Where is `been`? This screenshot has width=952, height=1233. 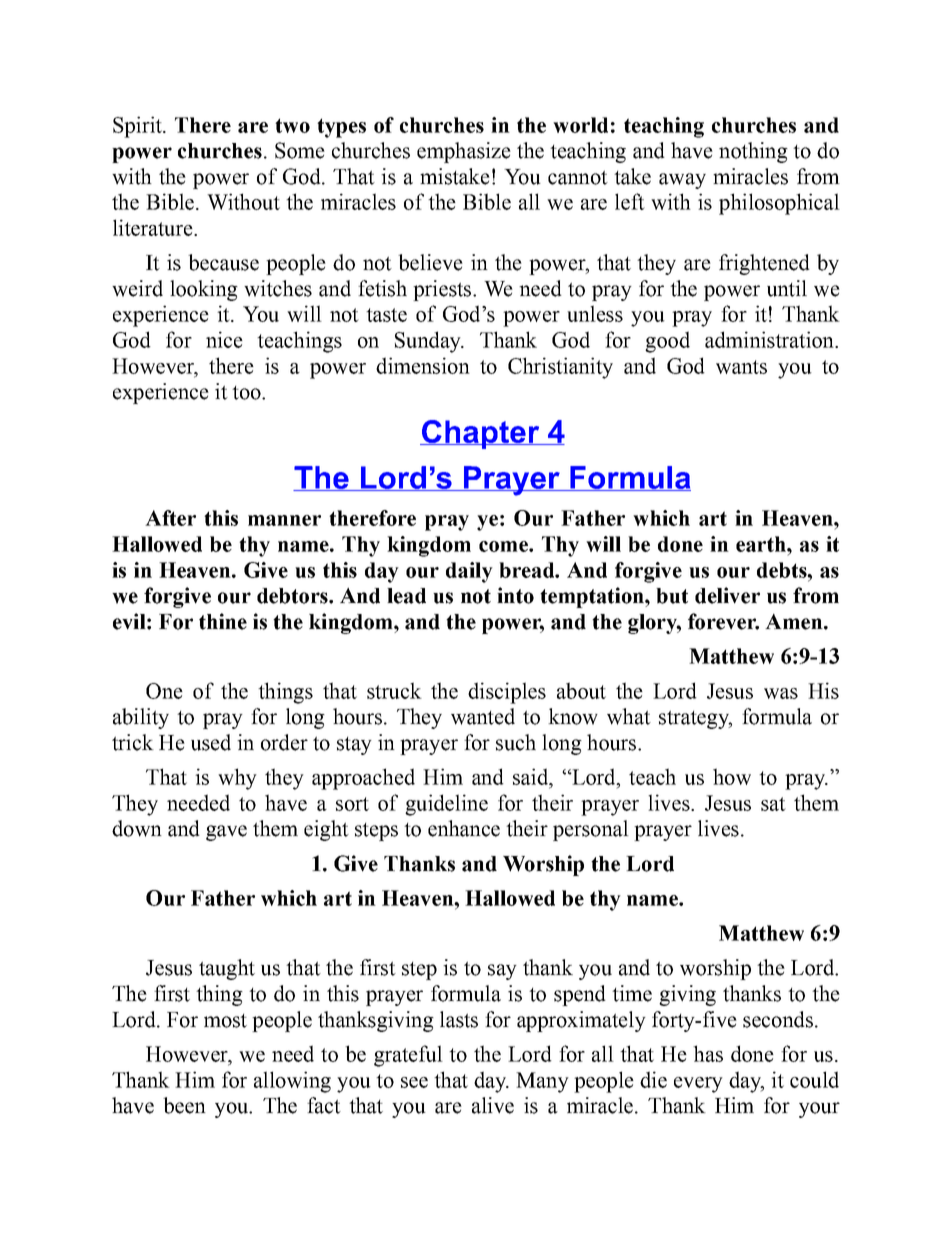
been is located at coordinates (184, 1105).
